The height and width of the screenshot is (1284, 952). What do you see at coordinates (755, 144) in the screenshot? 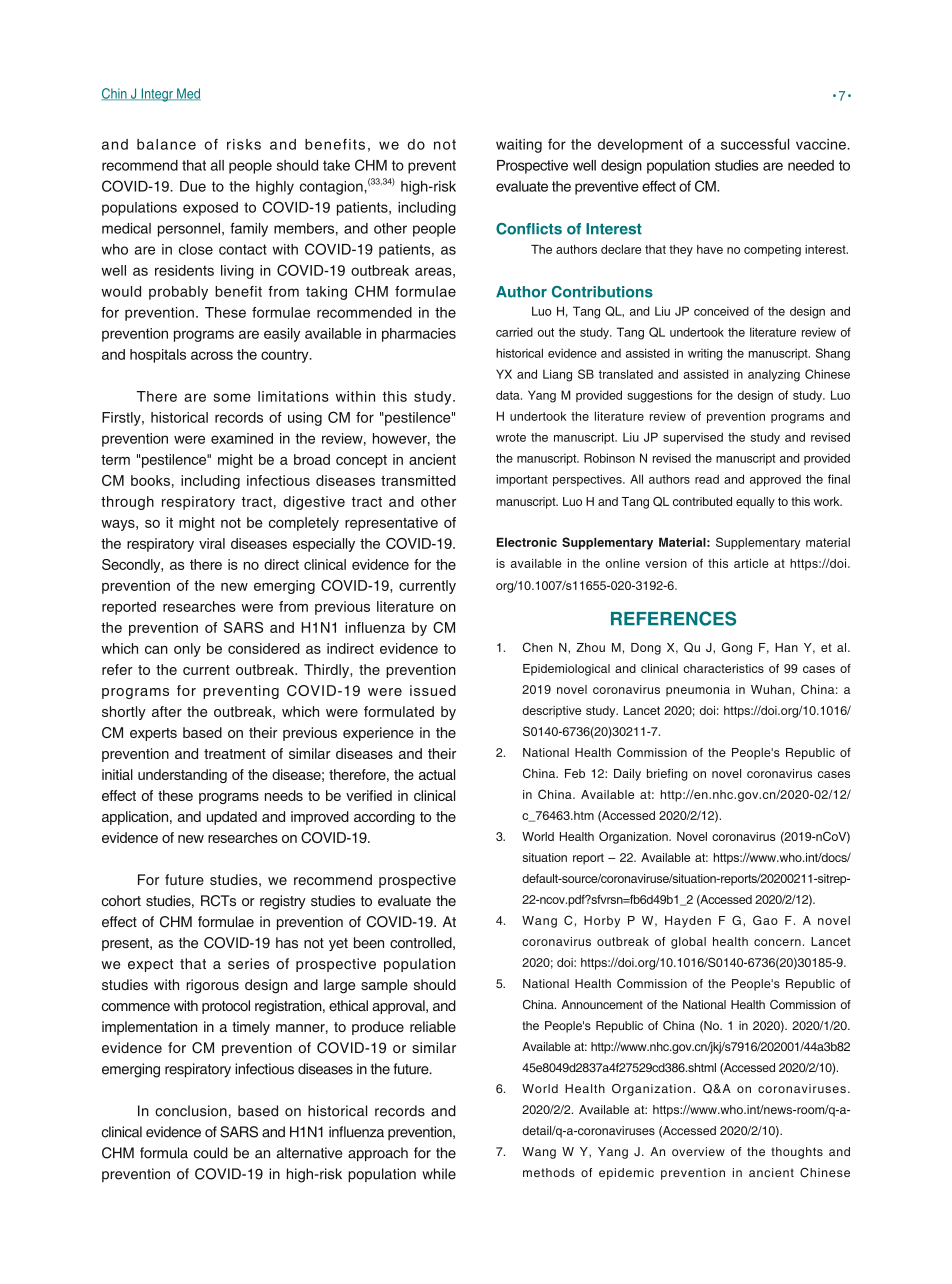
I see `successful` at bounding box center [755, 144].
